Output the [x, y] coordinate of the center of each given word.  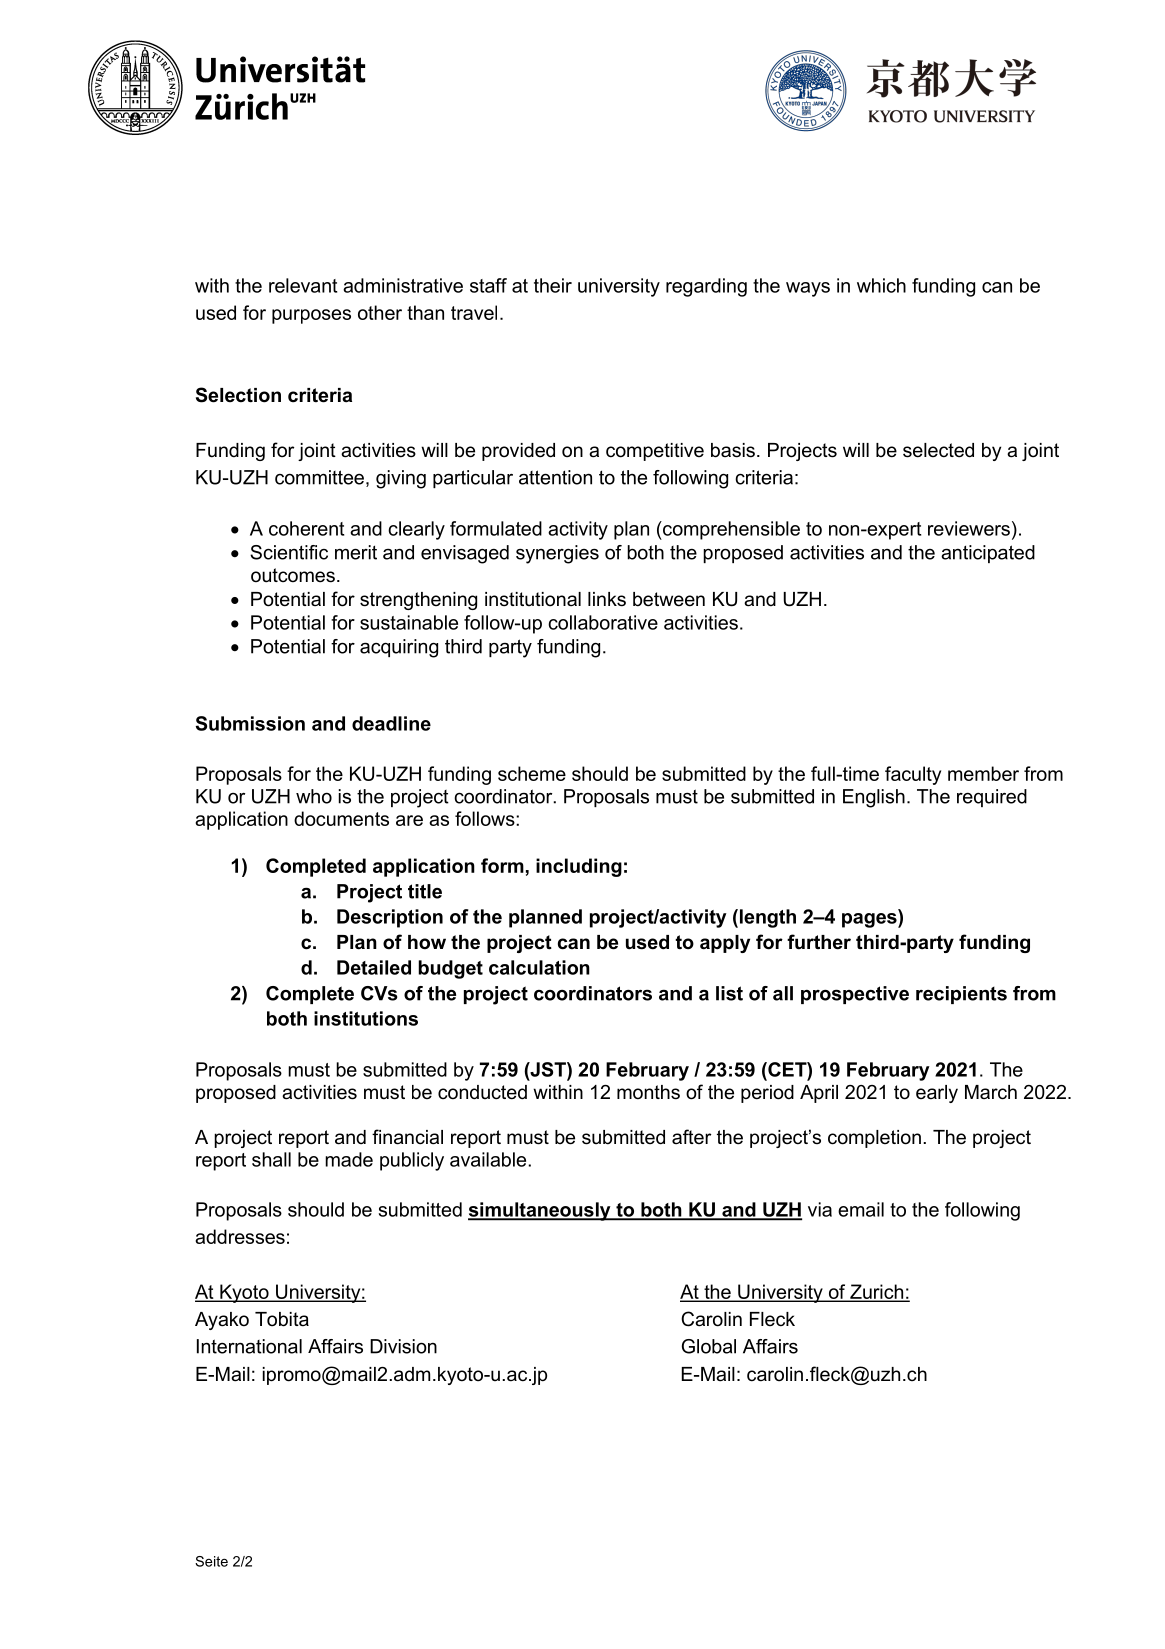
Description [390, 918]
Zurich [877, 1292]
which [881, 285]
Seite [211, 1561]
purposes [311, 316]
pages [870, 920]
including [579, 867]
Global [709, 1346]
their [553, 285]
